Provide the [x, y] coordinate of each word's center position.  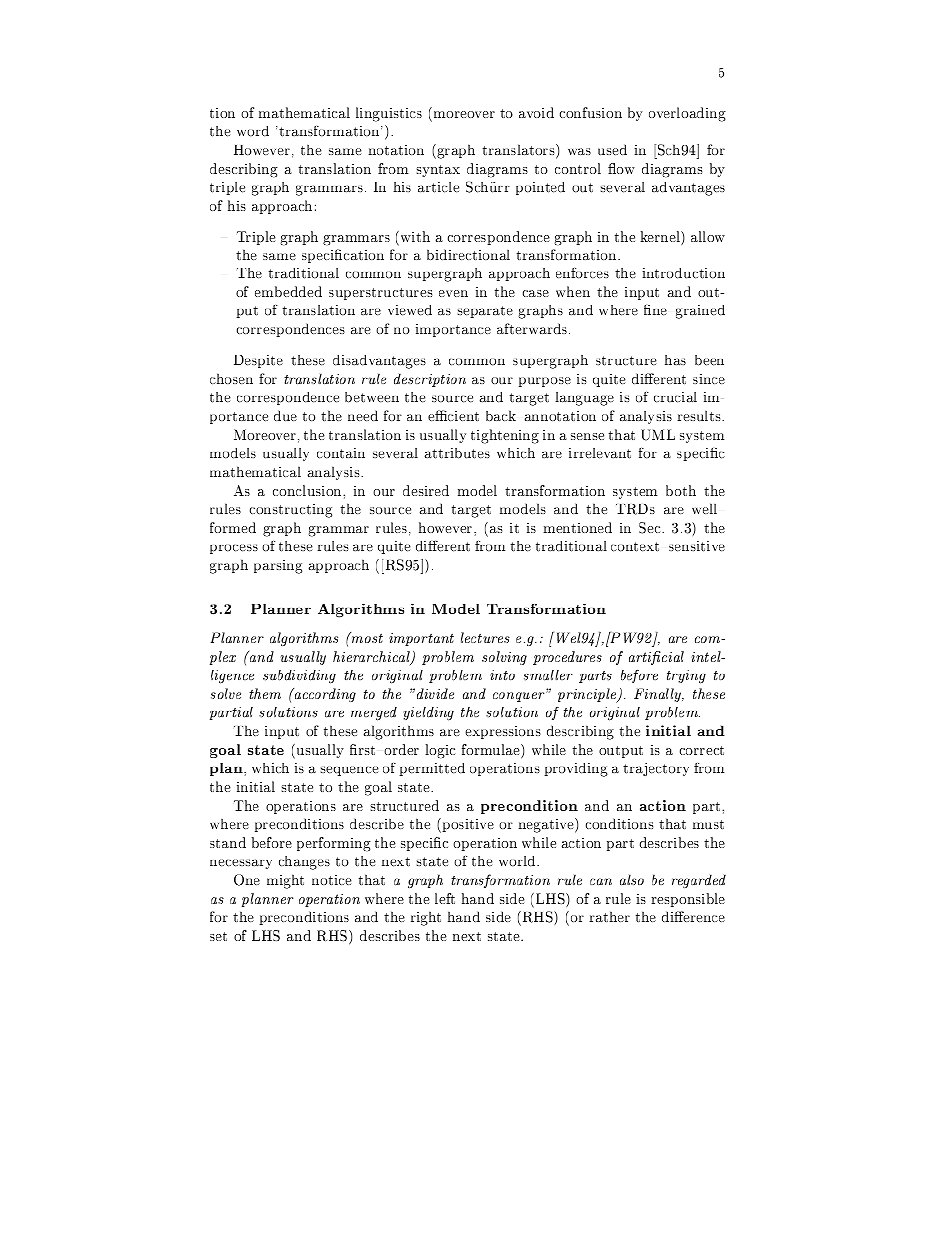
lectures [485, 637]
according [324, 695]
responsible [688, 900]
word [253, 131]
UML [658, 435]
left [445, 898]
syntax [438, 171]
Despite [258, 361]
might [285, 881]
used [612, 149]
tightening [505, 436]
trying [686, 676]
